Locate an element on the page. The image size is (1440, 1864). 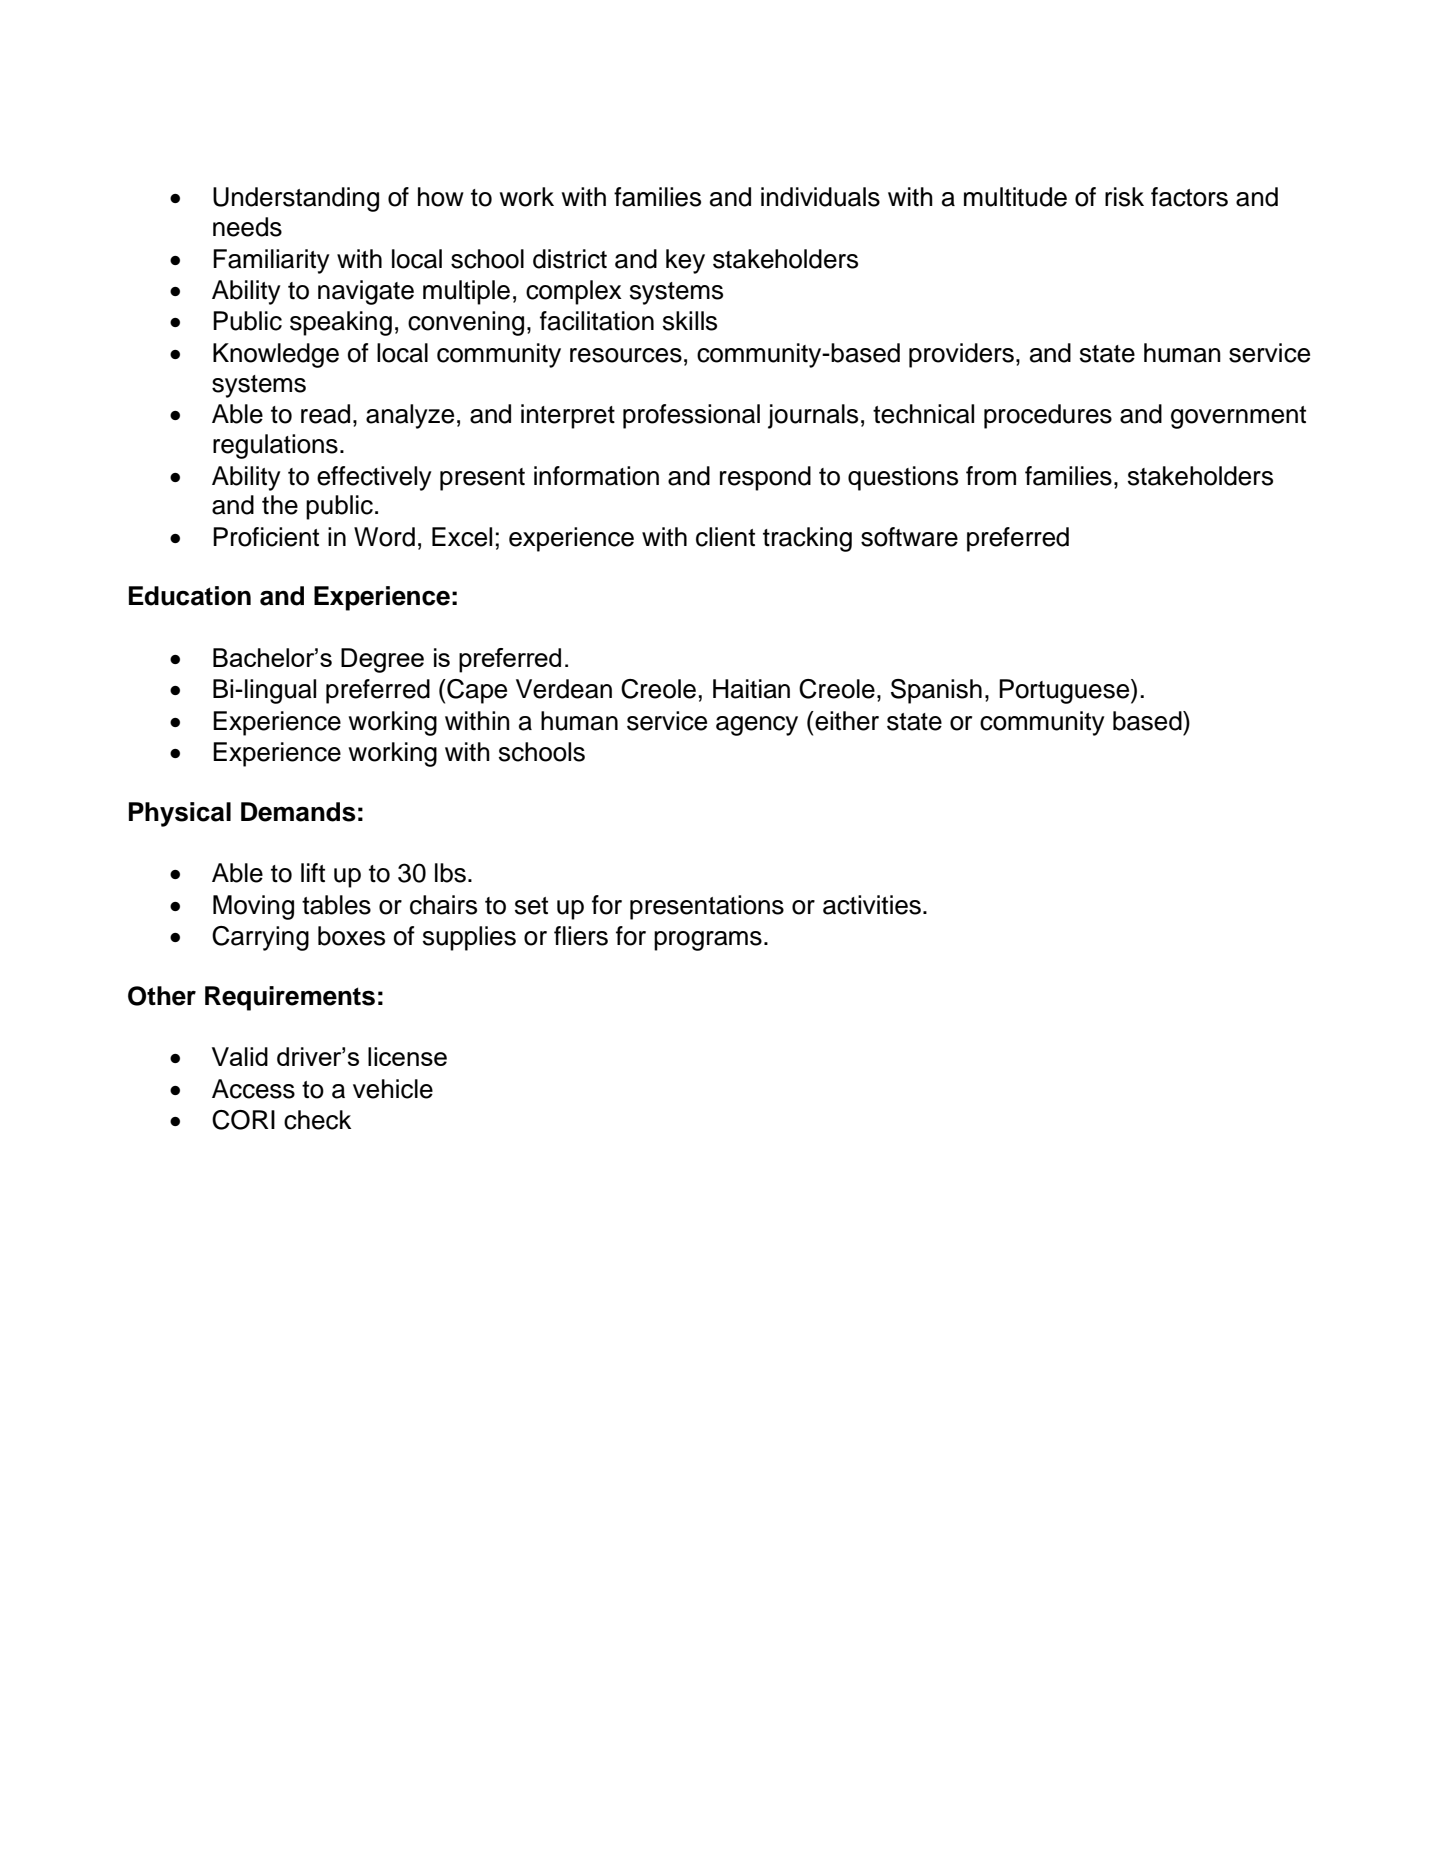
client is located at coordinates (725, 537).
